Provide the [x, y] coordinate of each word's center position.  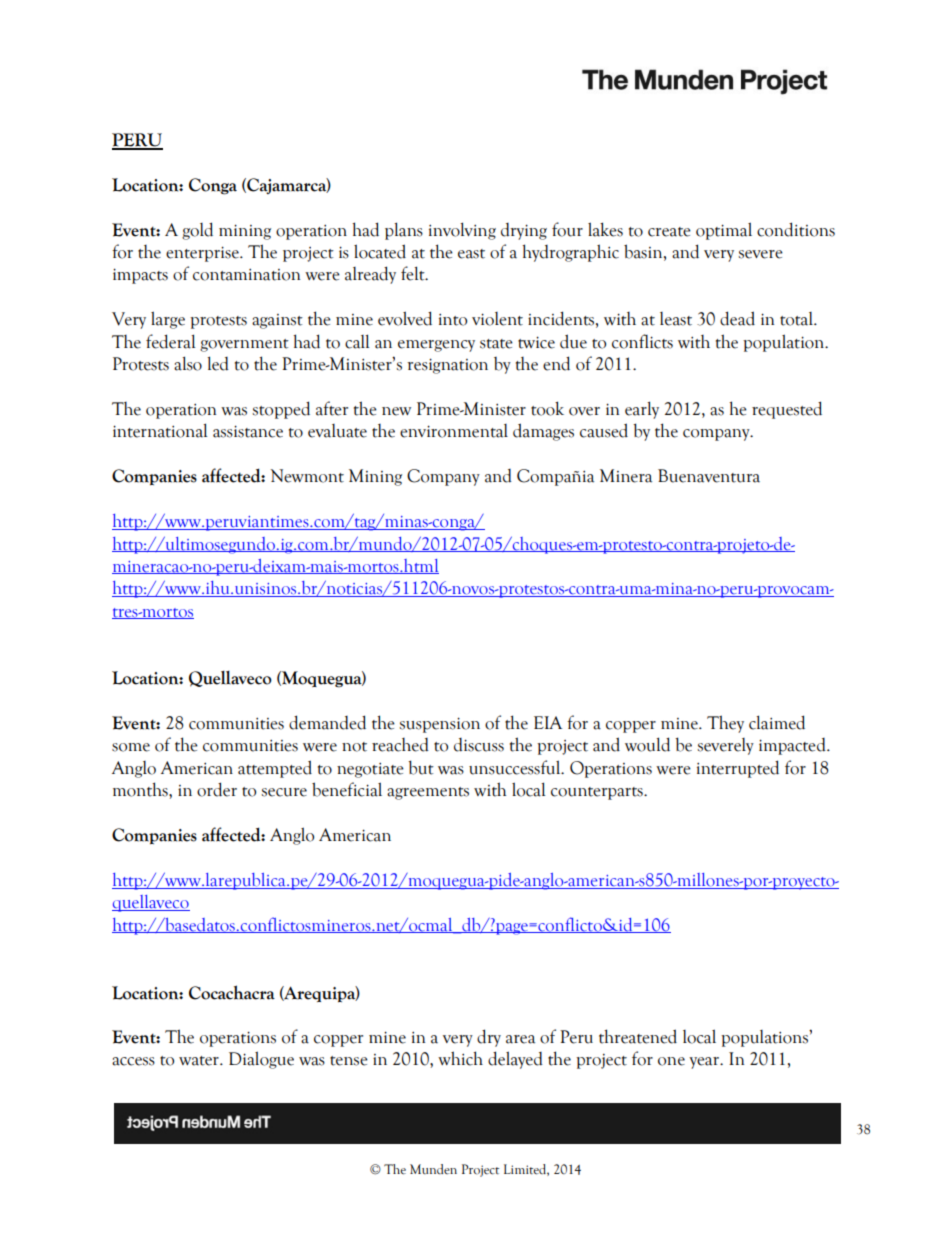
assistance [248, 431]
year [705, 1063]
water [200, 1061]
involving [462, 231]
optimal [724, 231]
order [217, 789]
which [460, 1058]
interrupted [738, 769]
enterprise [203, 254]
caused [604, 430]
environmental [454, 431]
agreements [428, 793]
